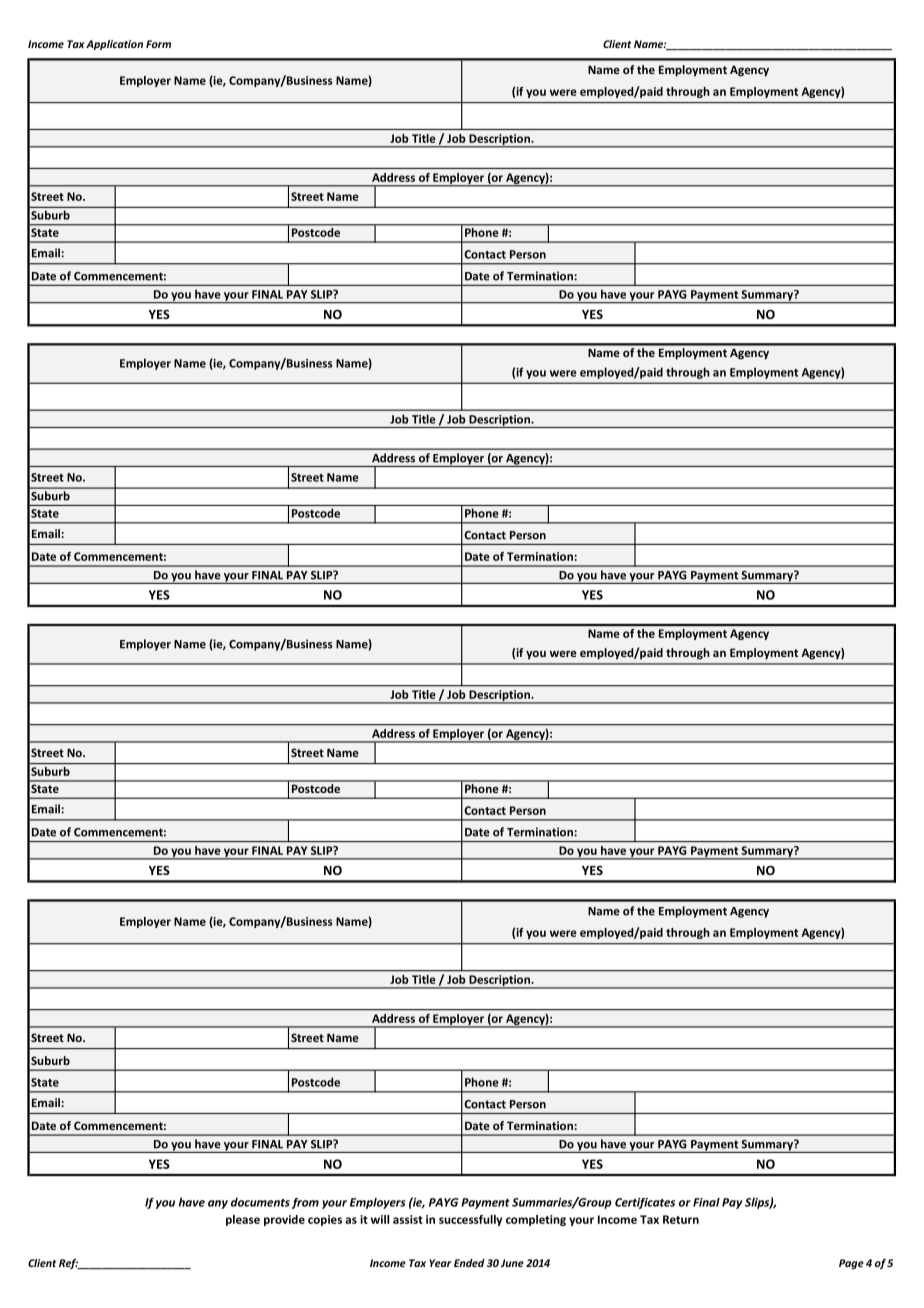 Image resolution: width=924 pixels, height=1308 pixels. I want to click on assist, so click(408, 1219).
